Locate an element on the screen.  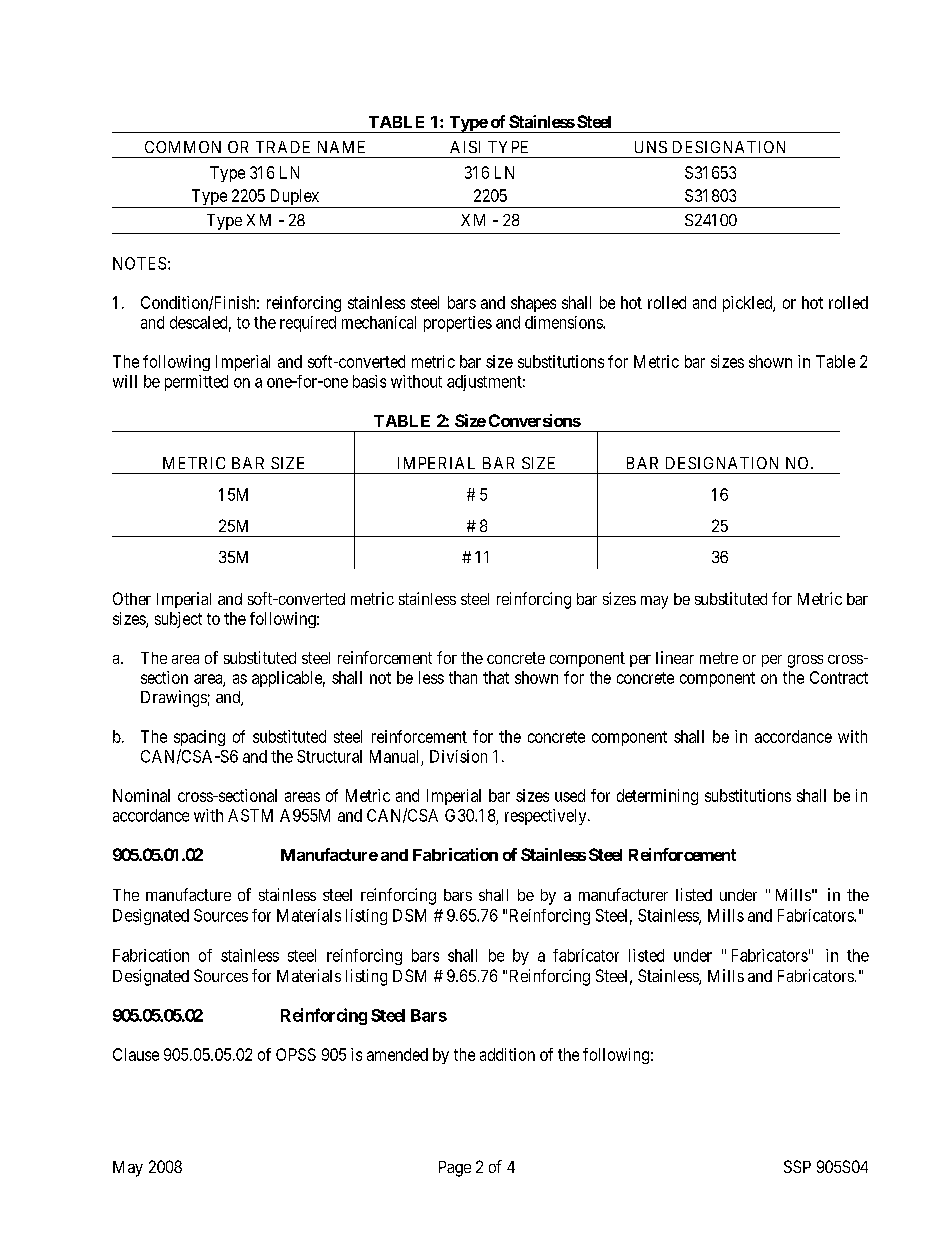
COMMON is located at coordinates (183, 147).
